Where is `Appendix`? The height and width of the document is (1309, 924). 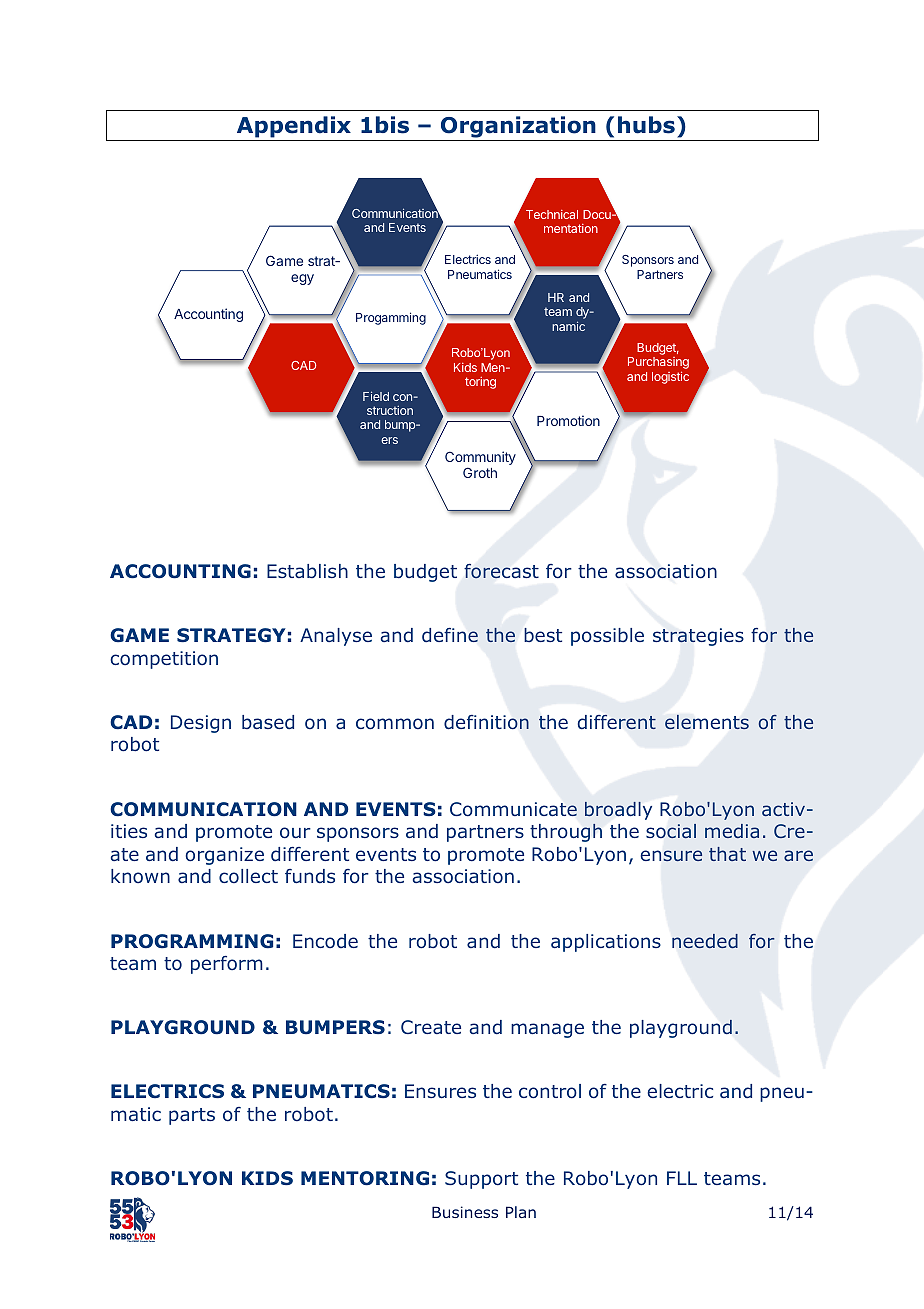 Appendix is located at coordinates (294, 127).
